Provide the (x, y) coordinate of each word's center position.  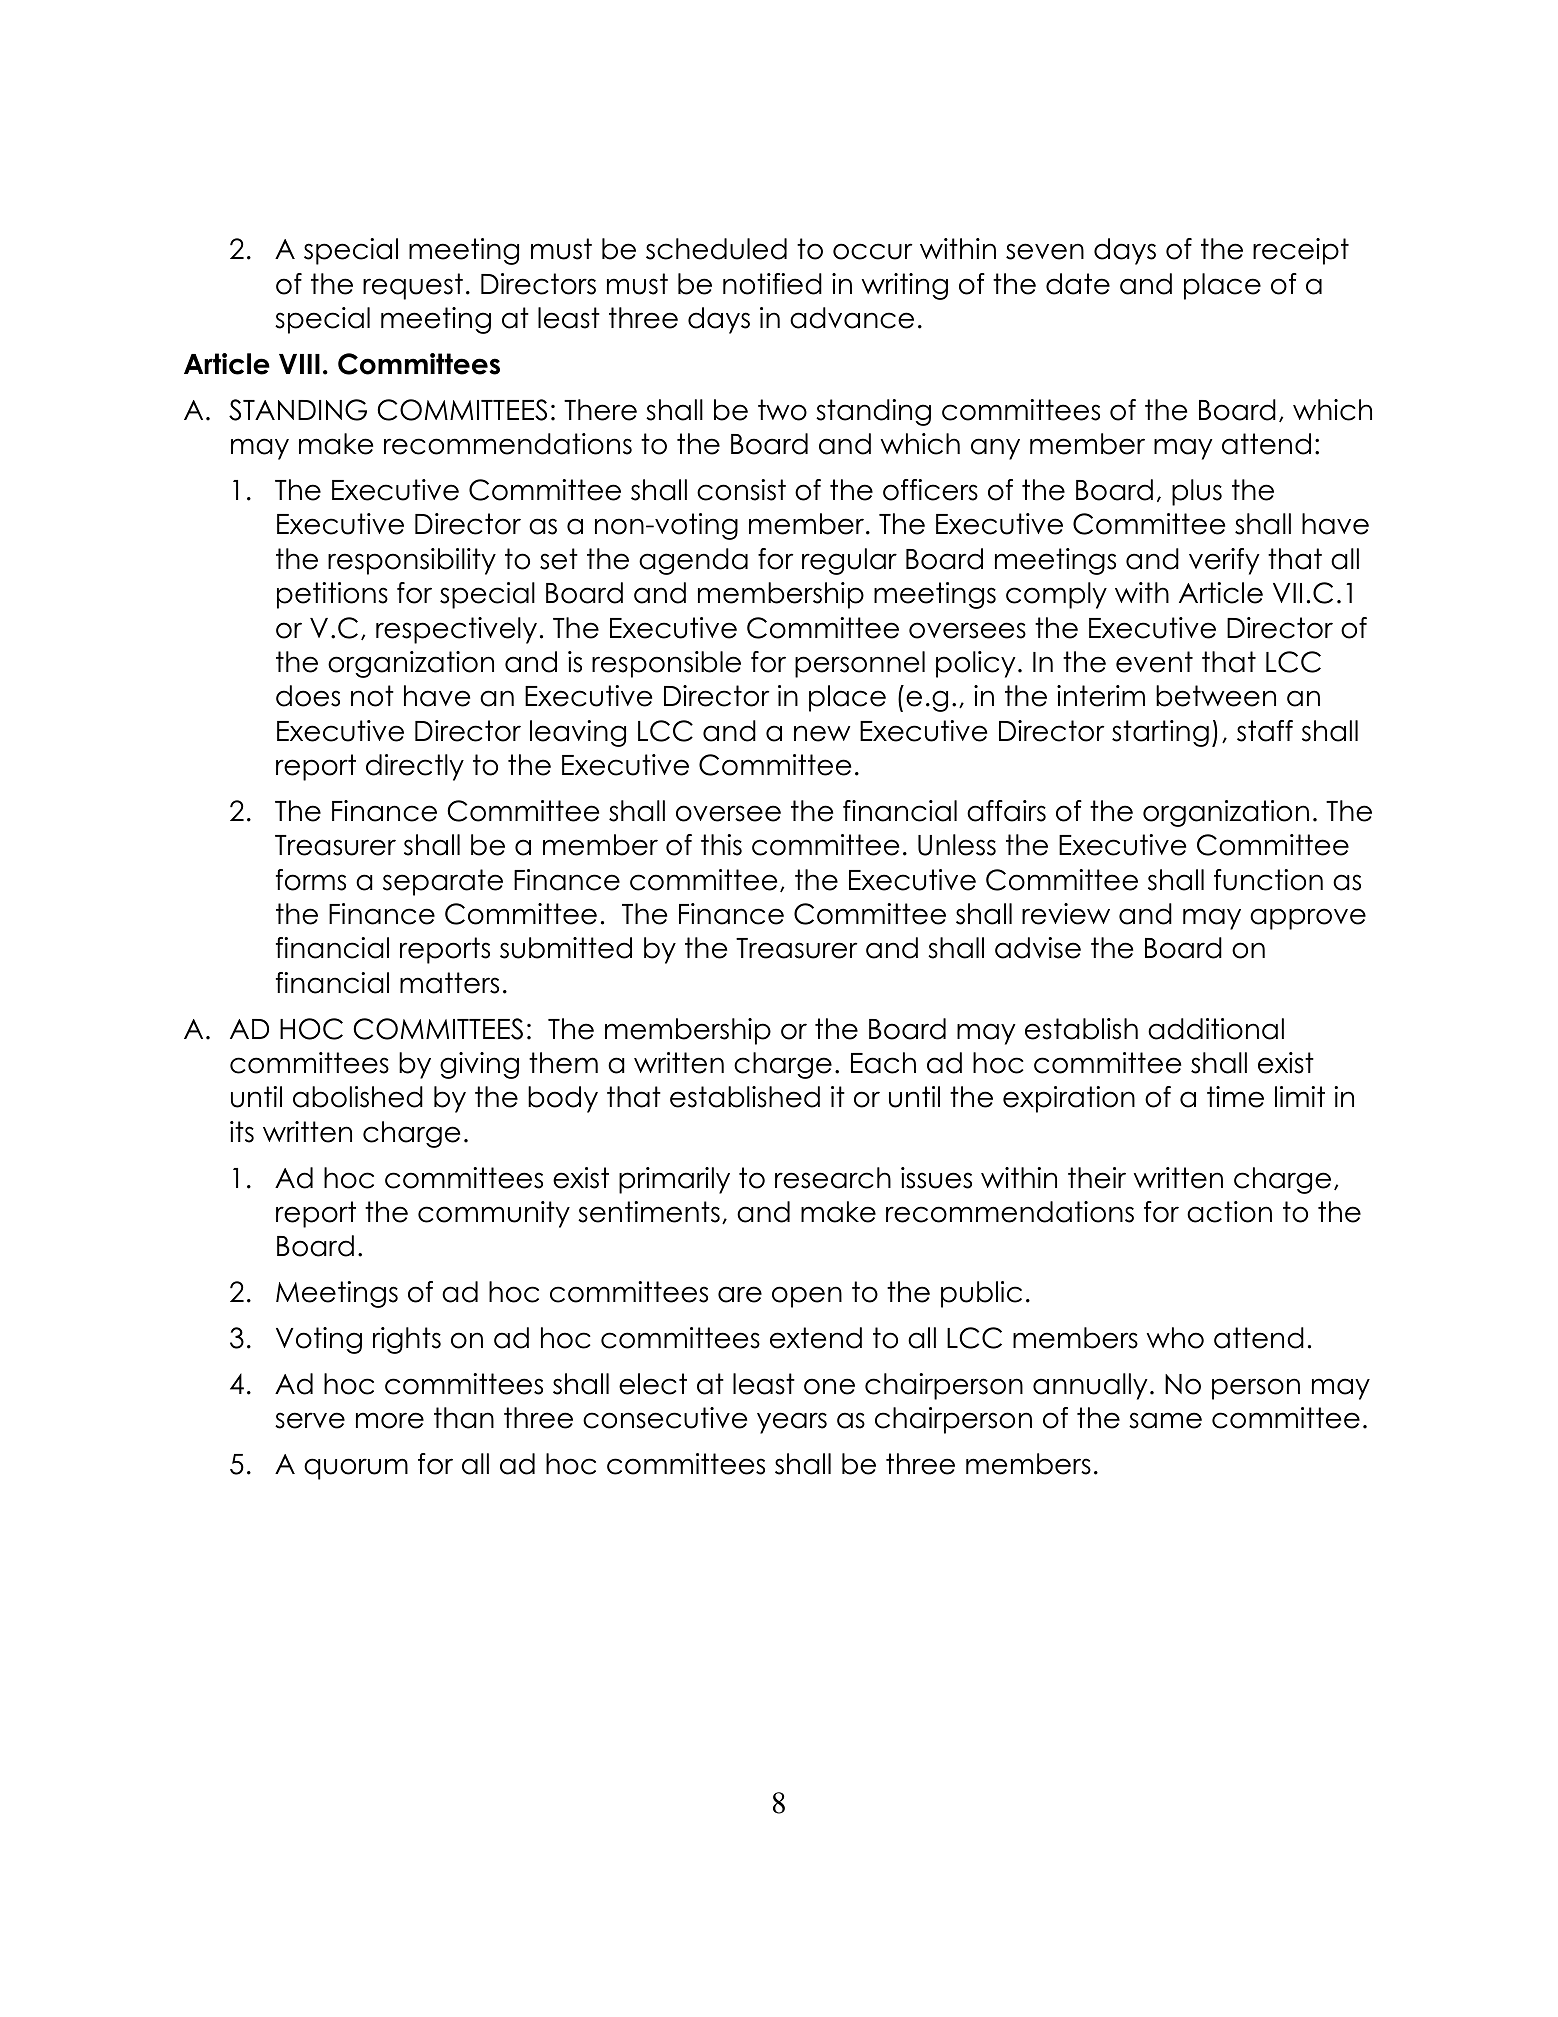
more (390, 1420)
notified (772, 284)
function (1268, 880)
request (413, 286)
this (721, 845)
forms (311, 880)
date (1078, 284)
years (792, 1423)
